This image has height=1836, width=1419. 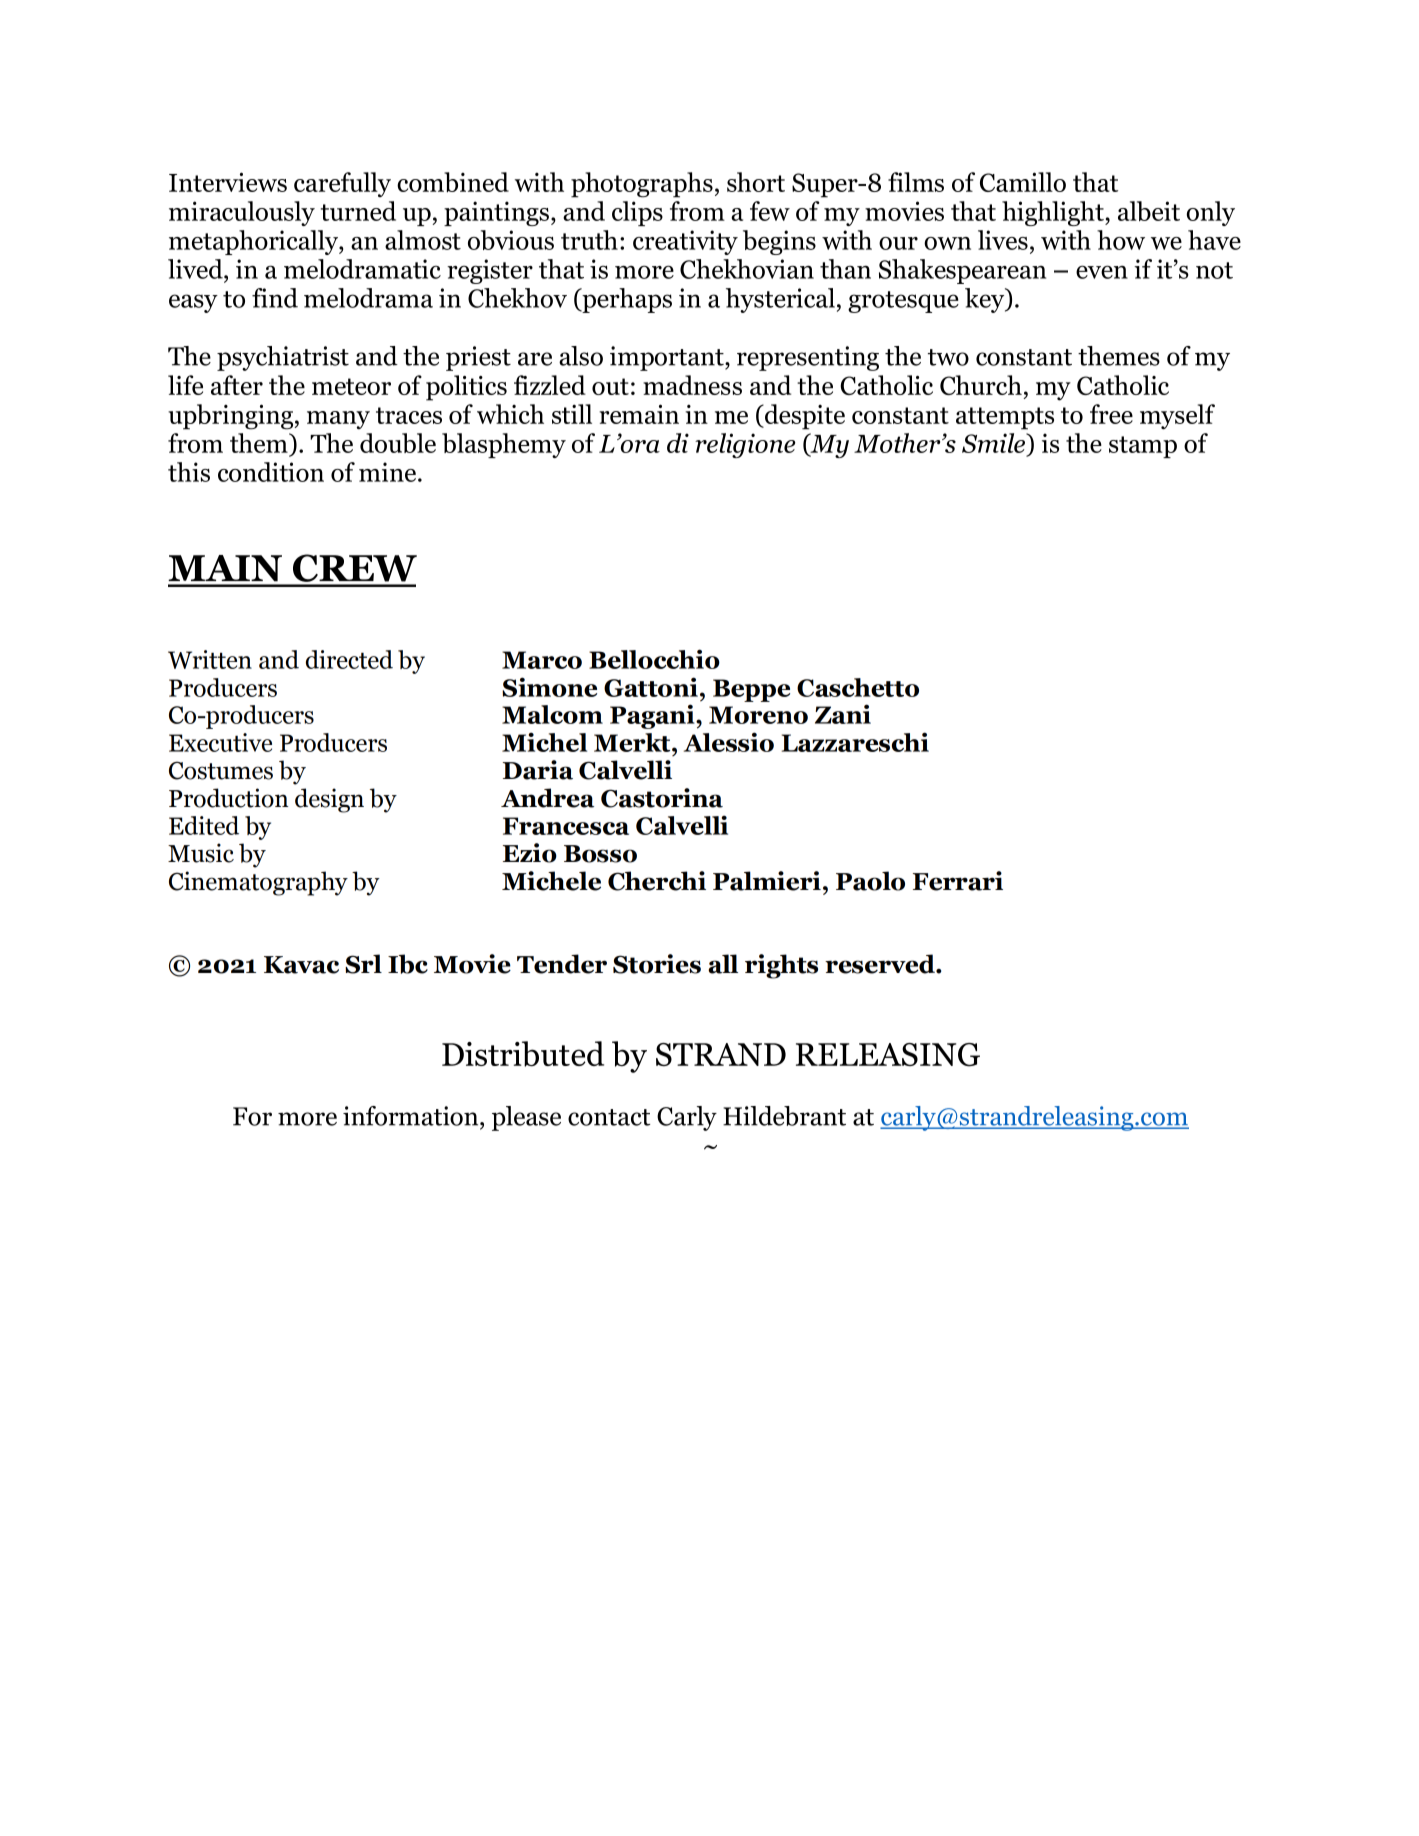 What do you see at coordinates (412, 1116) in the image?
I see `information` at bounding box center [412, 1116].
